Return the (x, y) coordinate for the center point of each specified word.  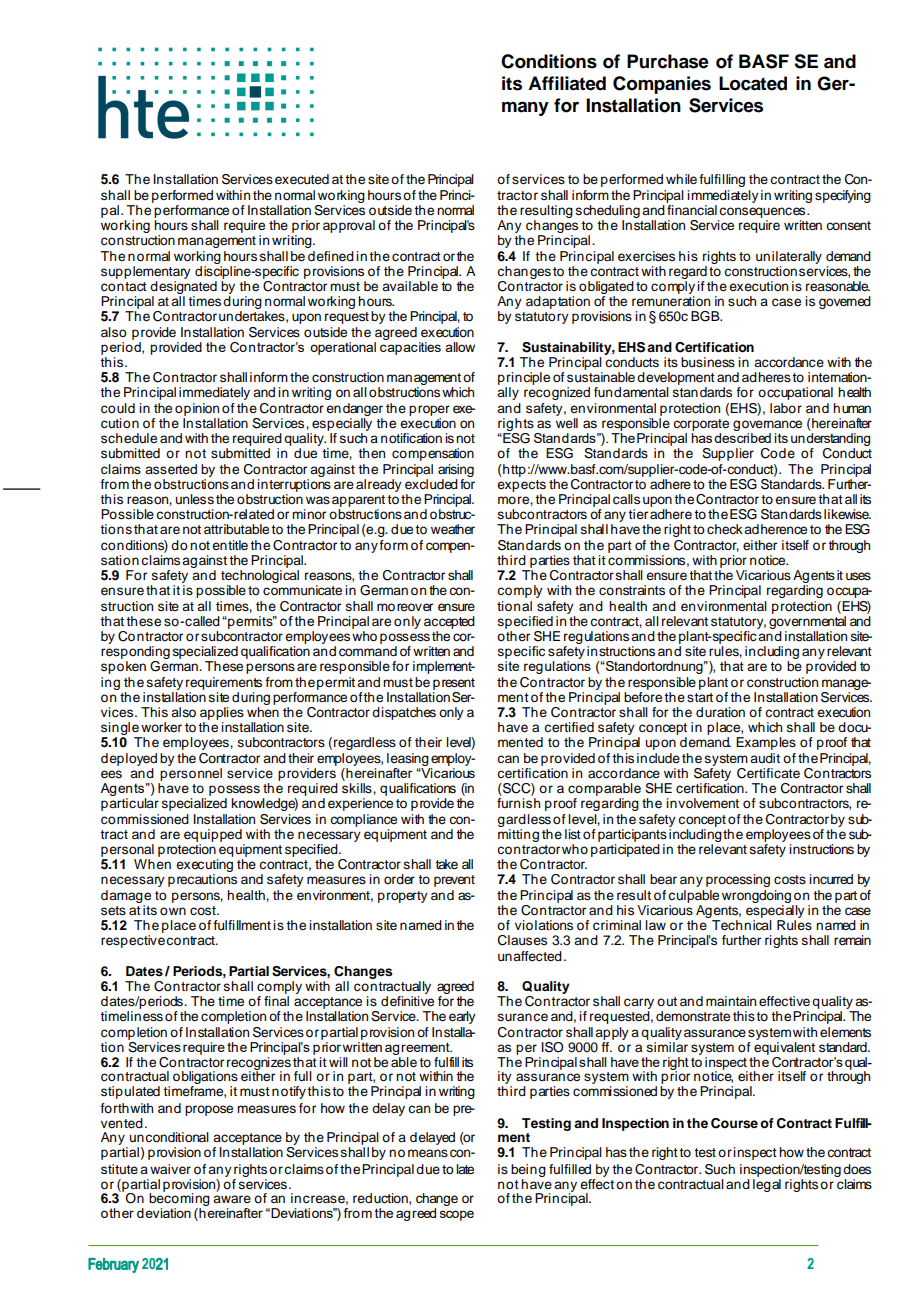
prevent (454, 881)
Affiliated (567, 83)
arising (456, 472)
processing (738, 880)
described (742, 438)
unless (195, 499)
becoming (179, 1200)
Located (753, 83)
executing (204, 864)
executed (302, 179)
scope (457, 1215)
